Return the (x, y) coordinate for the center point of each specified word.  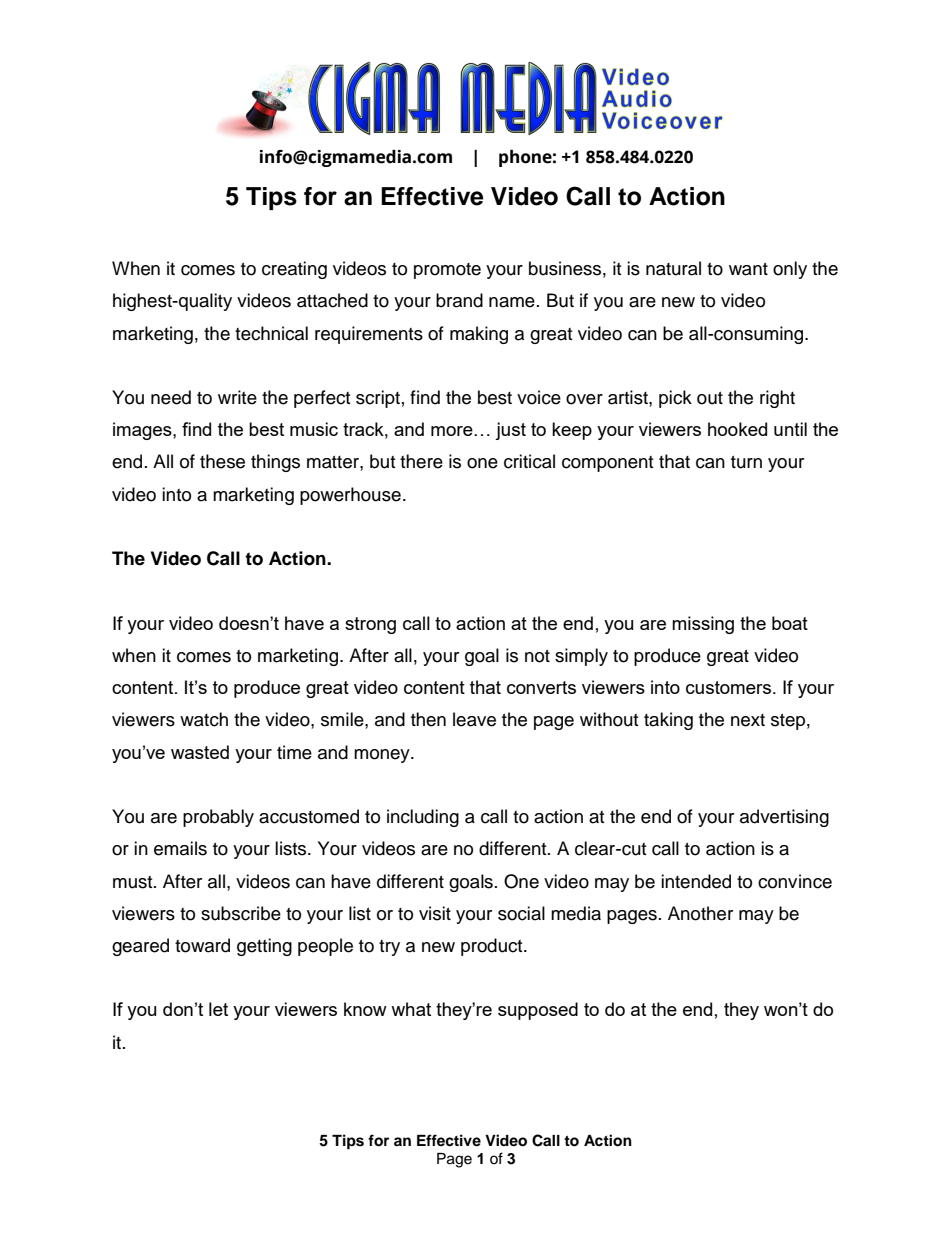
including (423, 818)
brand (459, 300)
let (218, 1009)
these (222, 461)
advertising (784, 818)
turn (746, 462)
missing (703, 625)
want (748, 269)
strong (370, 625)
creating (294, 270)
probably (218, 818)
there (421, 461)
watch (204, 719)
